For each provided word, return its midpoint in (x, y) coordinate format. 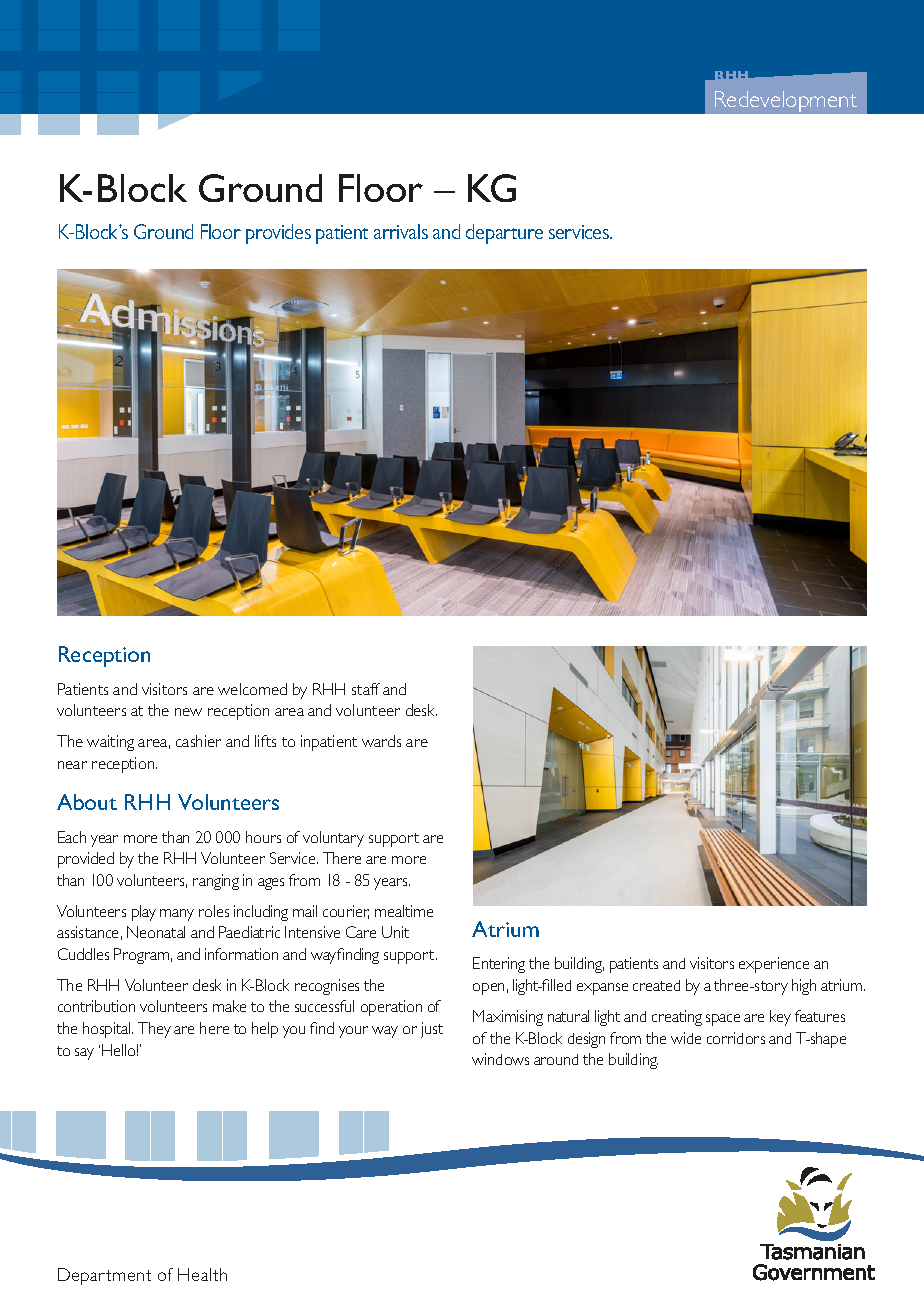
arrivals (401, 231)
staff (366, 689)
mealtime (404, 911)
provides (278, 234)
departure (504, 234)
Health (202, 1274)
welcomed (252, 689)
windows (500, 1059)
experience (774, 965)
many (177, 915)
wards (381, 741)
